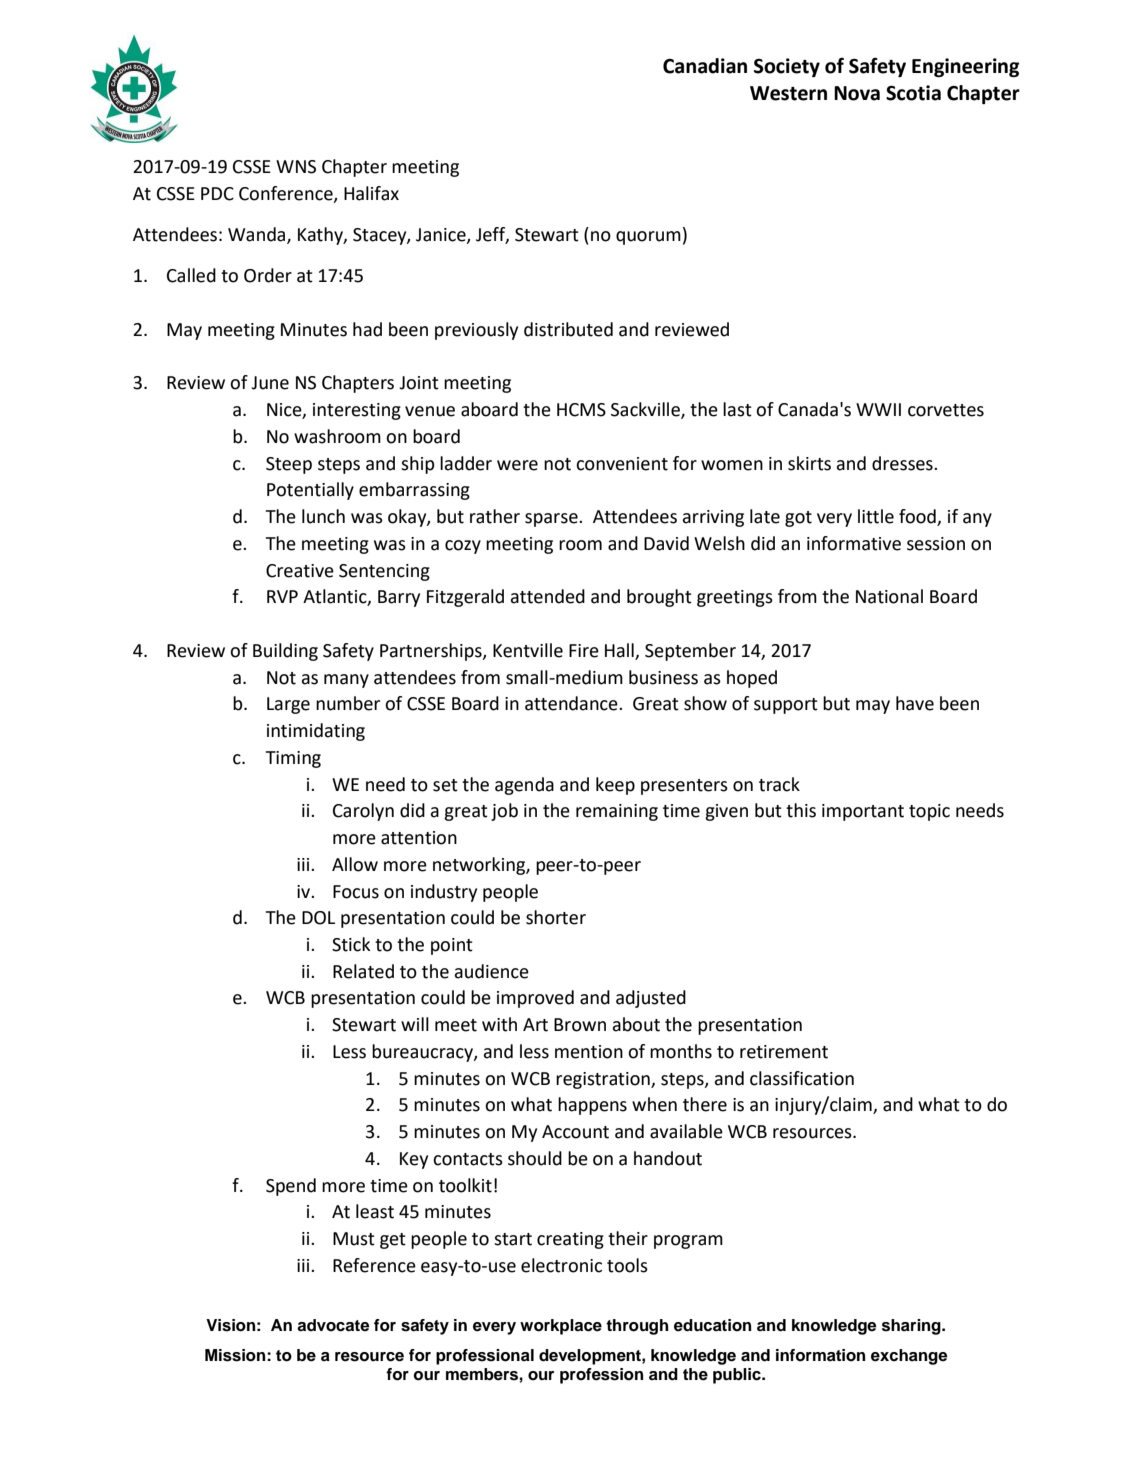 The height and width of the screenshot is (1461, 1129). I want to click on Nova, so click(857, 93).
